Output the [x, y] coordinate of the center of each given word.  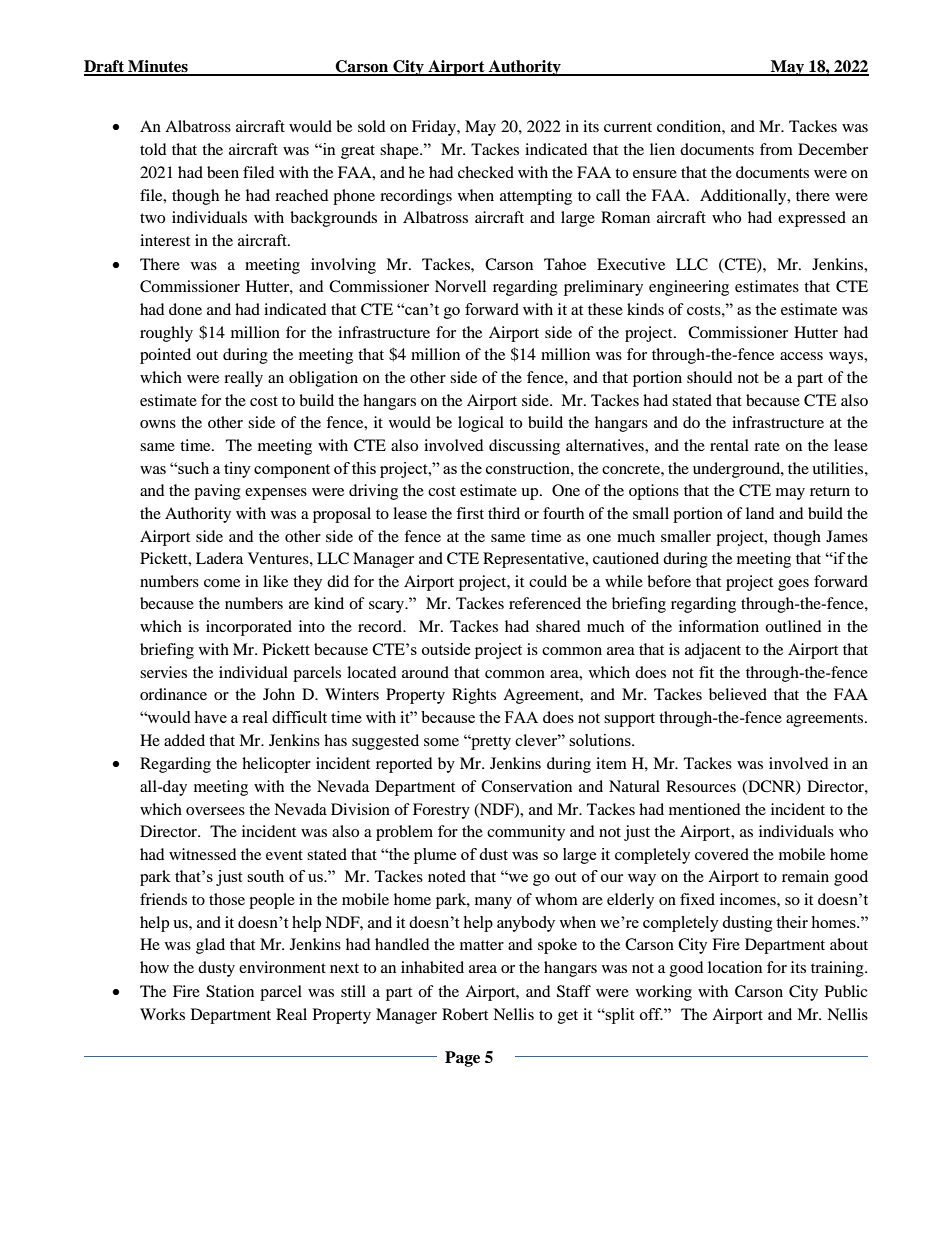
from [776, 149]
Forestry [441, 811]
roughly [166, 334]
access [801, 356]
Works [162, 1014]
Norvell [460, 286]
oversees [215, 811]
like [275, 581]
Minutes [158, 67]
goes [793, 585]
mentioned [705, 809]
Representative [535, 560]
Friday [435, 128]
